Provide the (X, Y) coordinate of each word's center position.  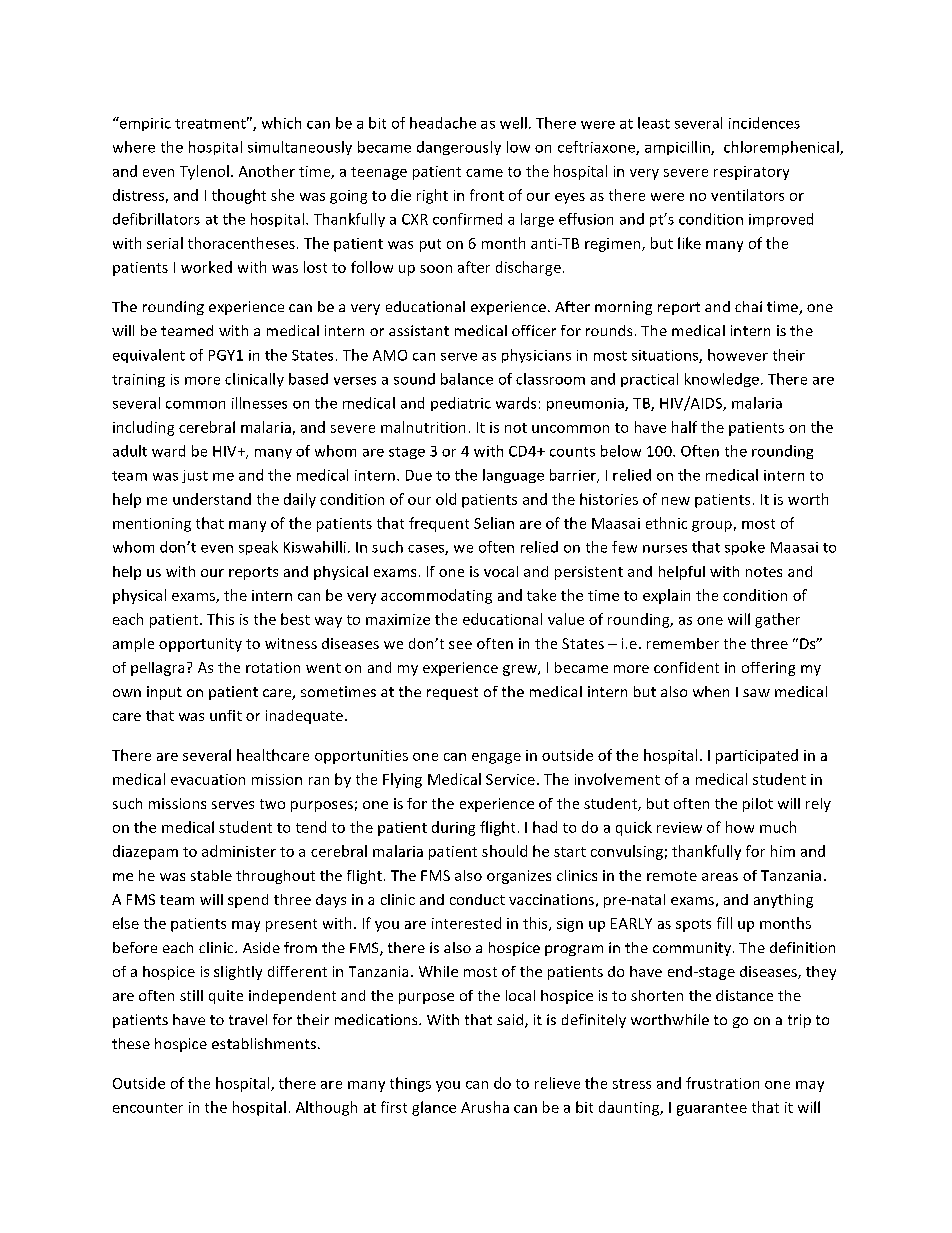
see (460, 645)
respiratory (751, 173)
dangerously (459, 148)
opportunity (200, 645)
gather (777, 620)
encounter (148, 1108)
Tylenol (204, 172)
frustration (722, 1083)
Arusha (485, 1107)
